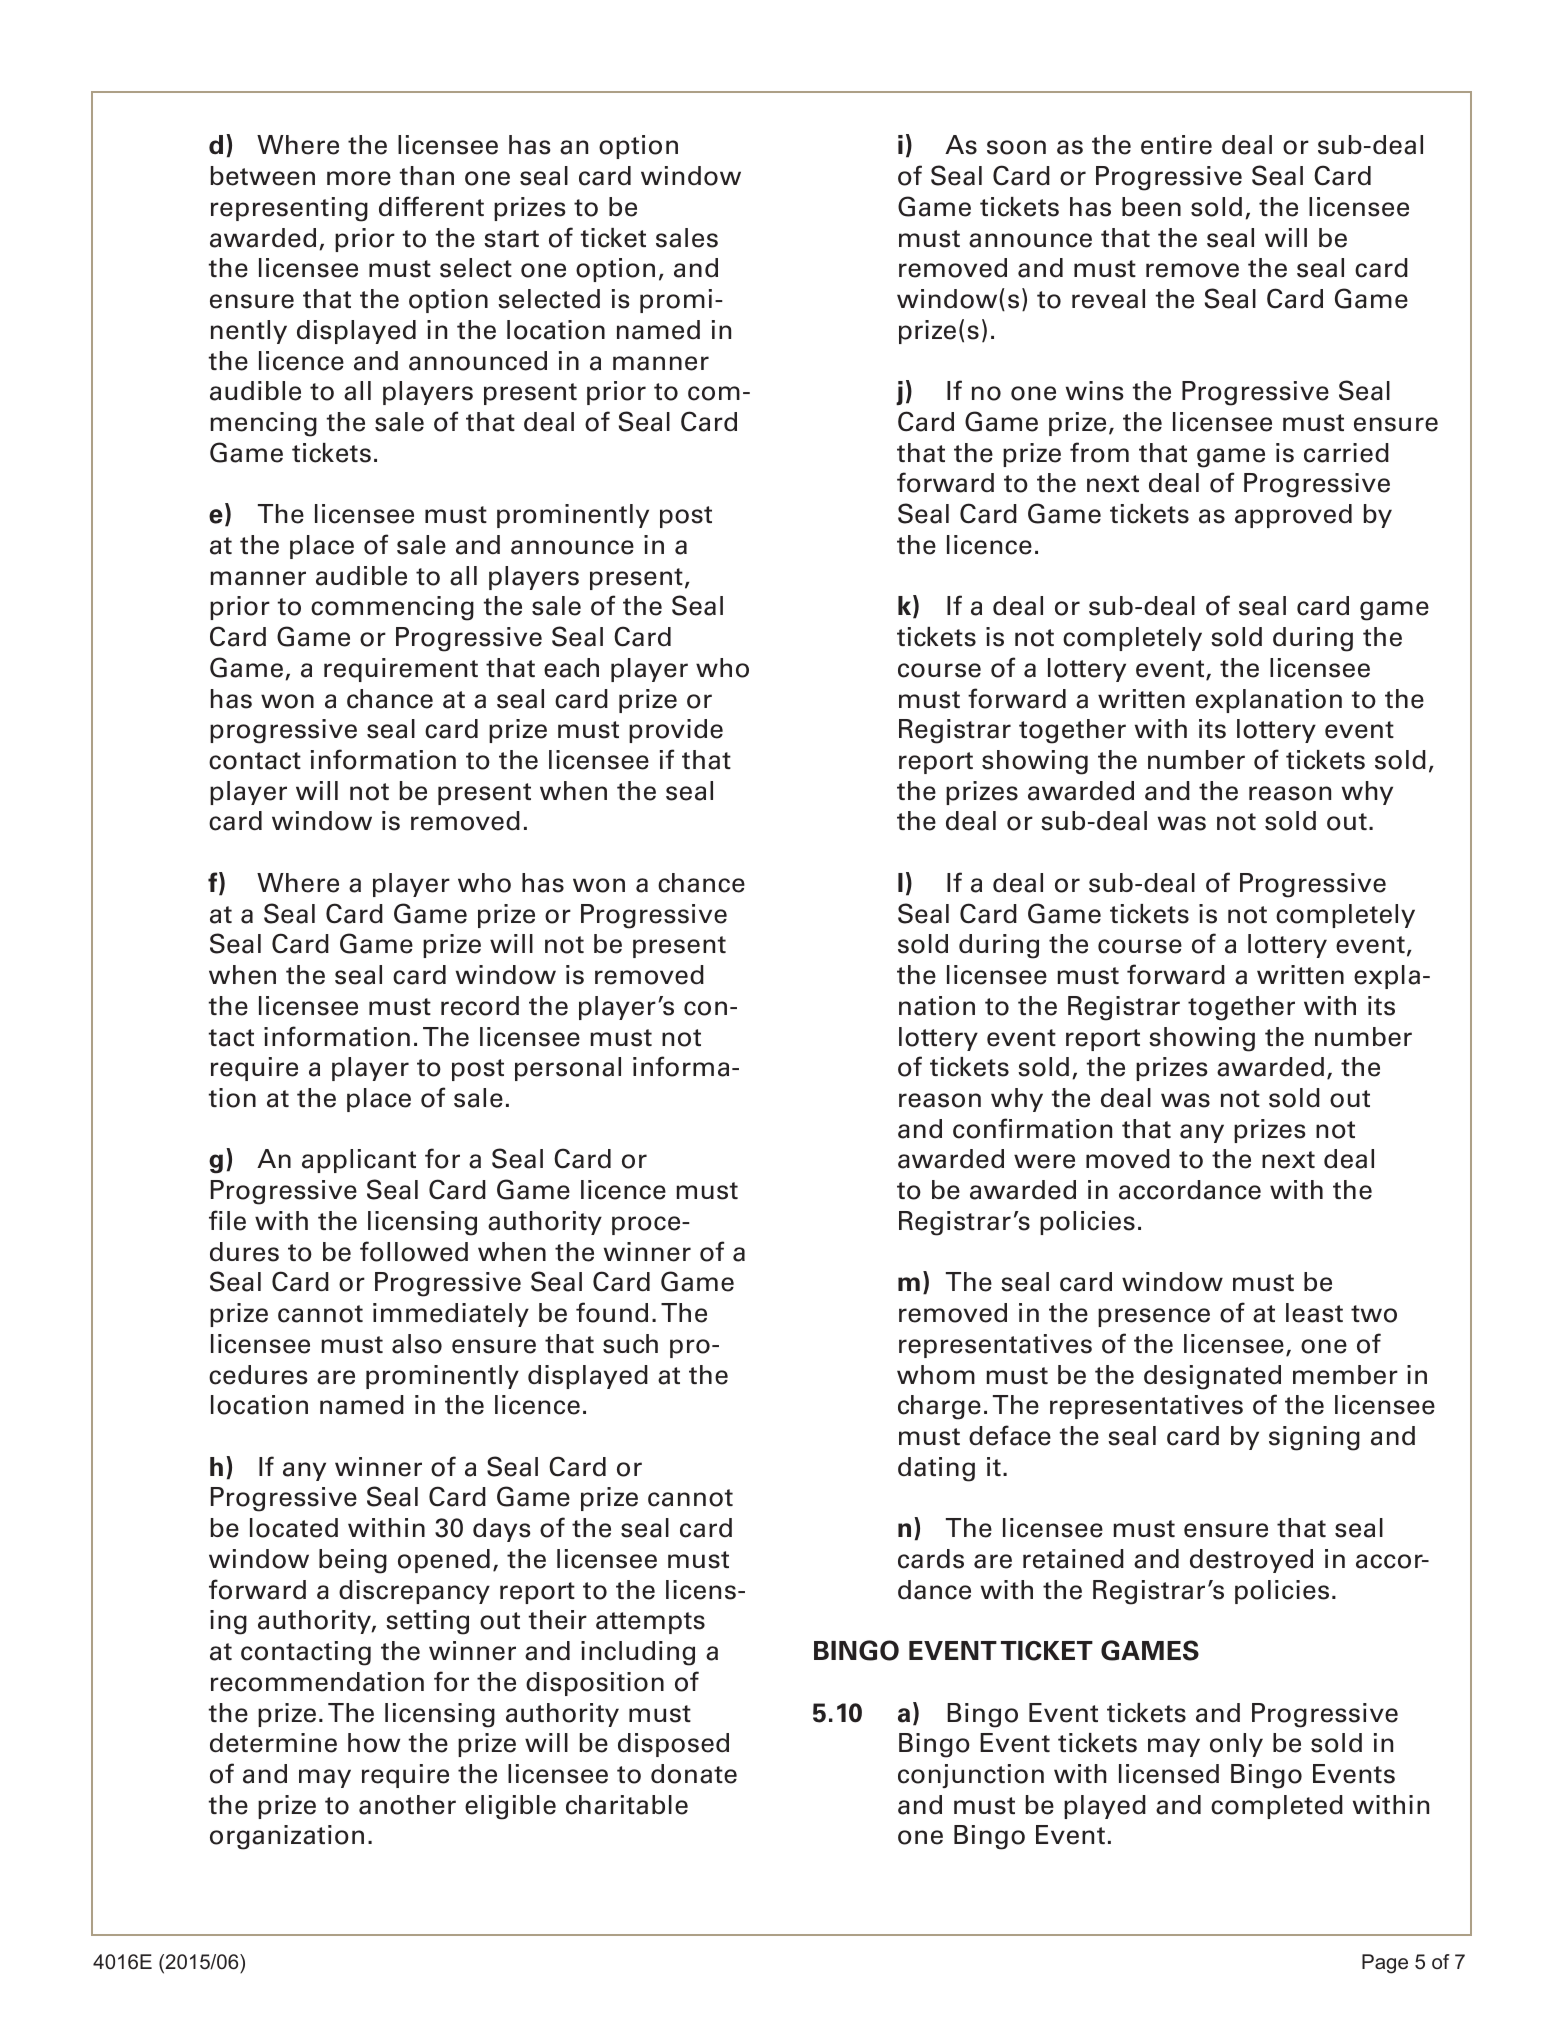 Image resolution: width=1567 pixels, height=2028 pixels. Describe the element at coordinates (417, 1344) in the page. I see `also` at that location.
